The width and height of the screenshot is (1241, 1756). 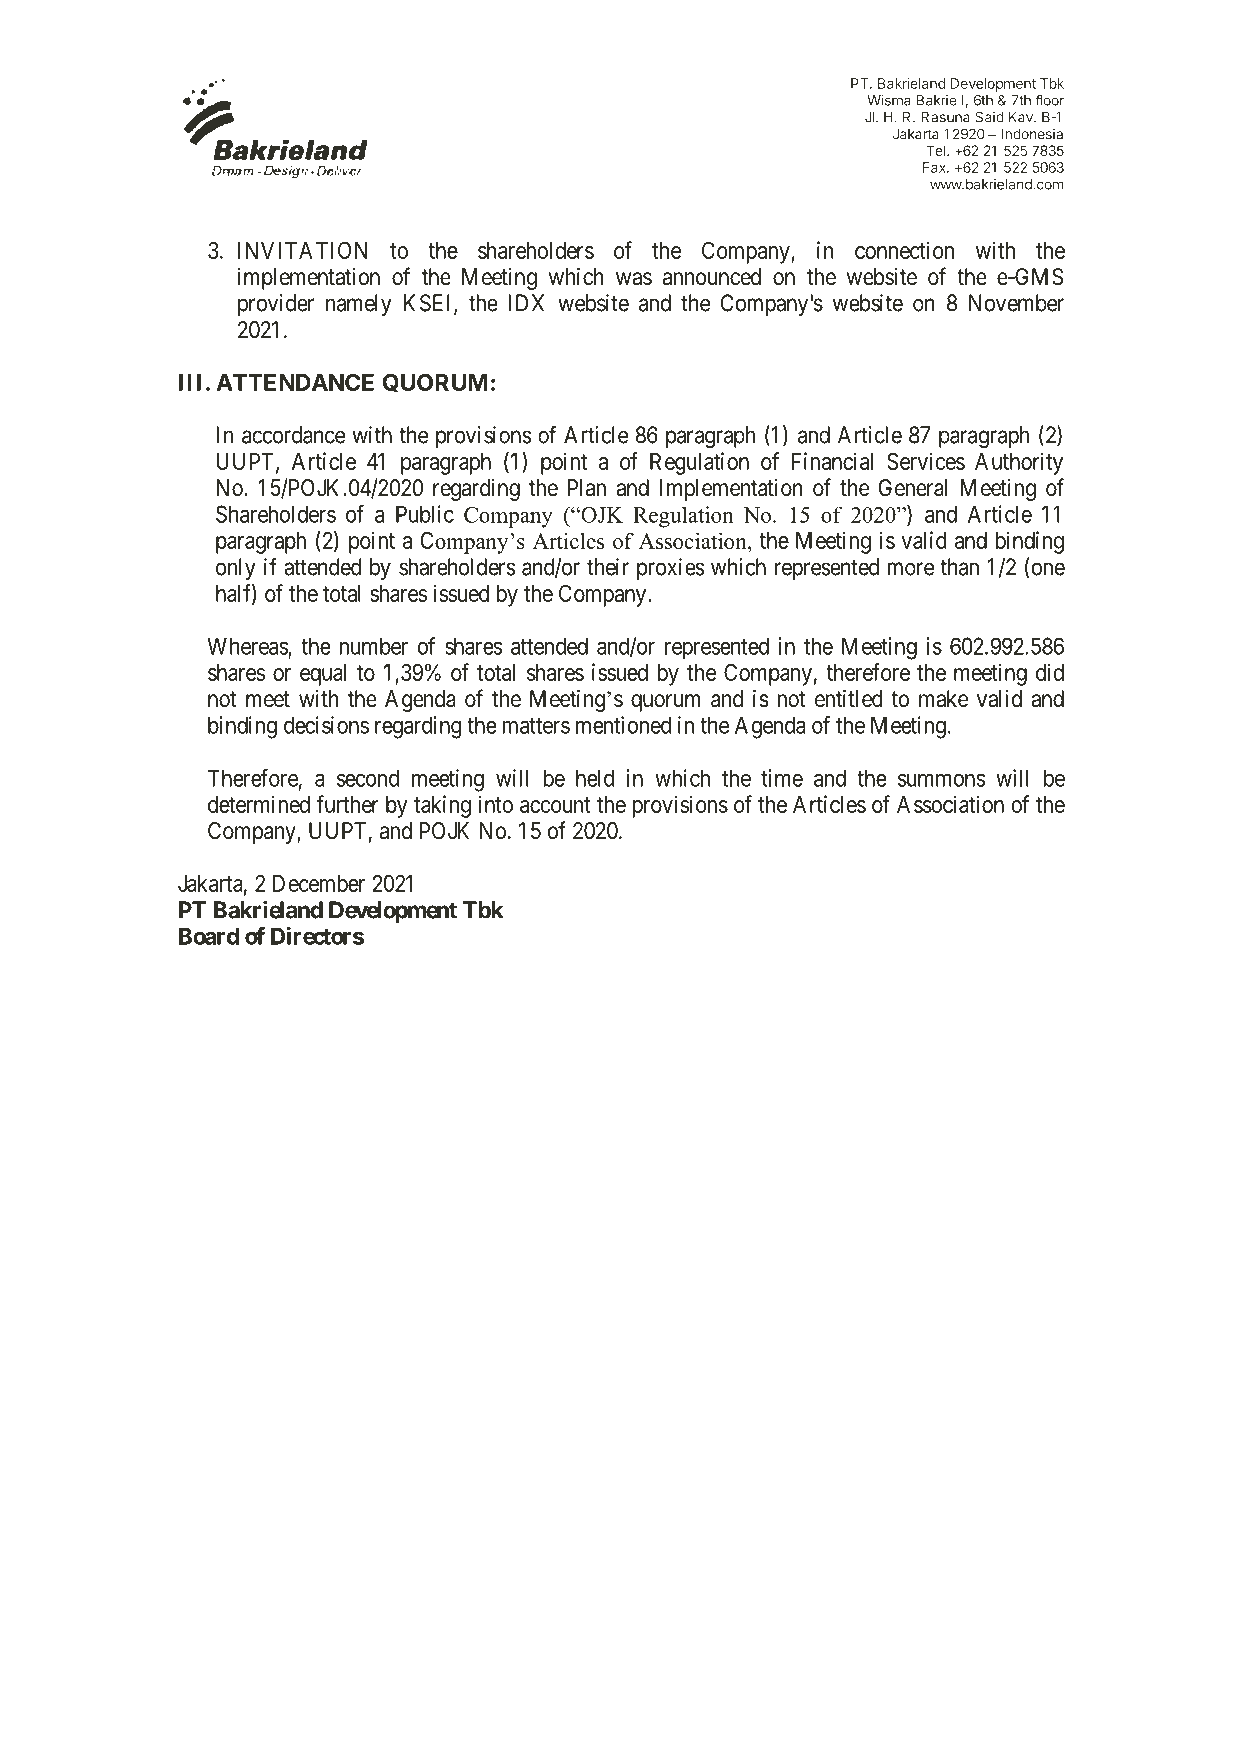 What do you see at coordinates (302, 250) in the screenshot?
I see `INVITATION` at bounding box center [302, 250].
